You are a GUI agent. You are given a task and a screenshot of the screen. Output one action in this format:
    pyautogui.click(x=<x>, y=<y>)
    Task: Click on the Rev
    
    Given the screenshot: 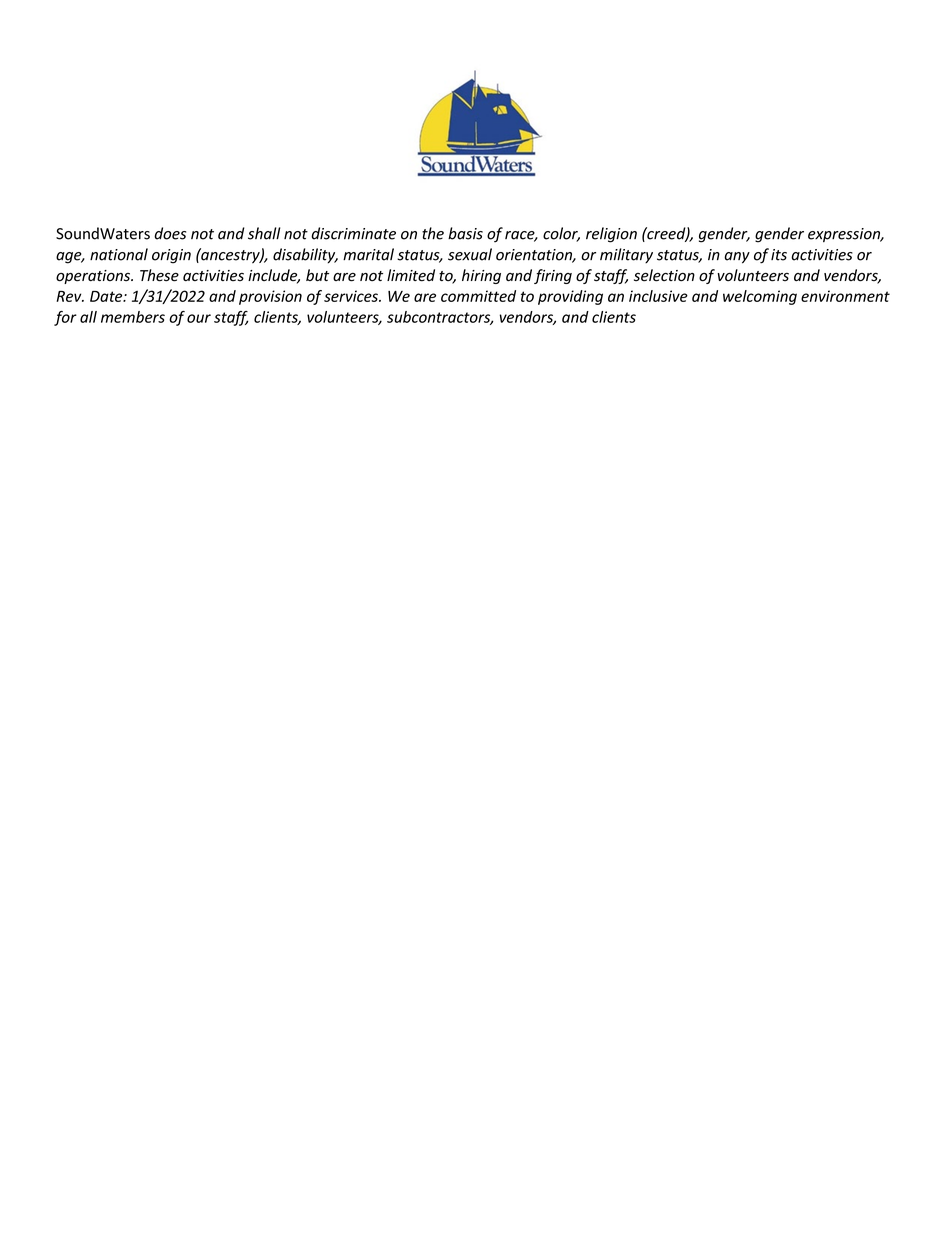 What is the action you would take?
    pyautogui.click(x=70, y=296)
